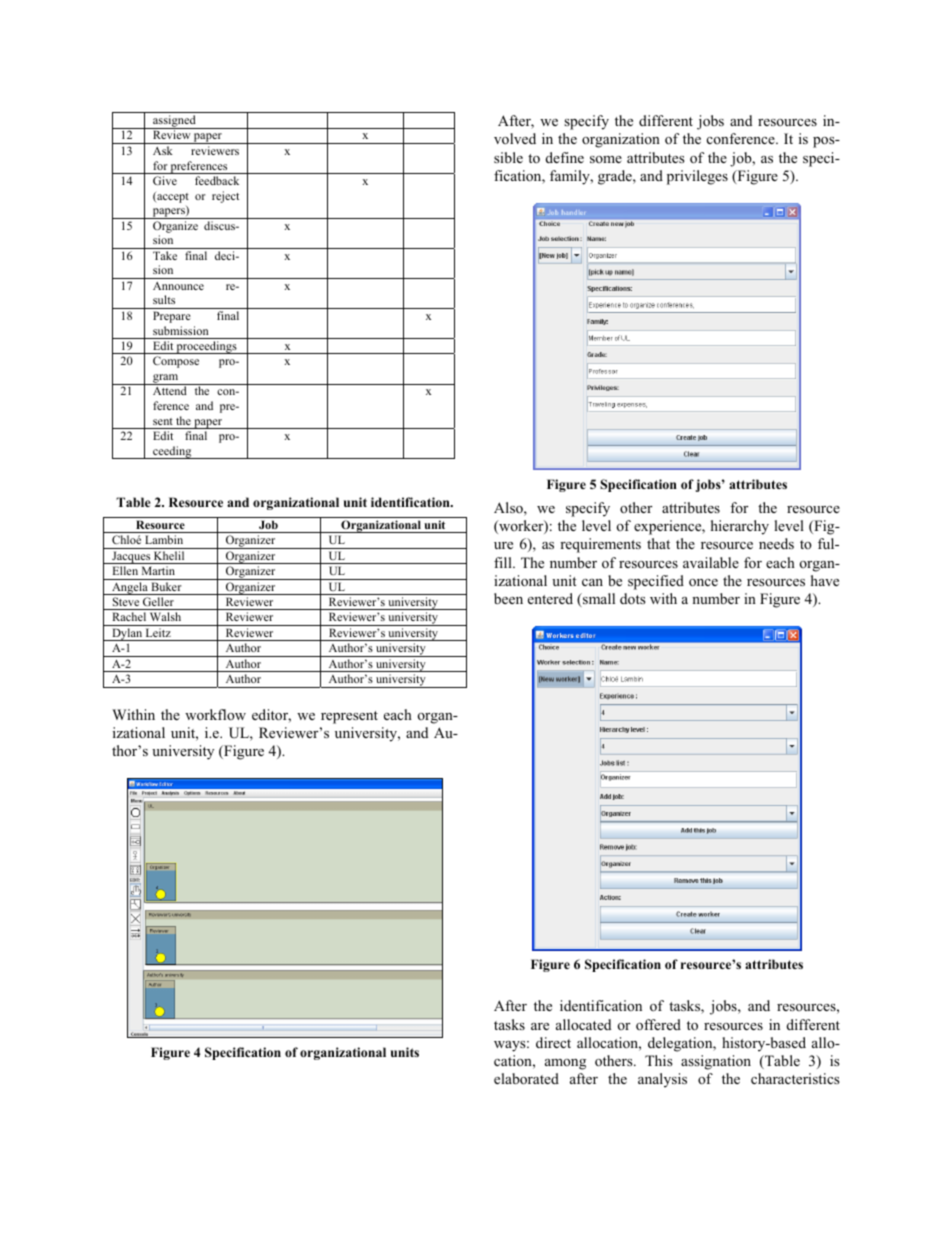 Image resolution: width=952 pixels, height=1233 pixels. Describe the element at coordinates (215, 714) in the screenshot. I see `workflow` at that location.
